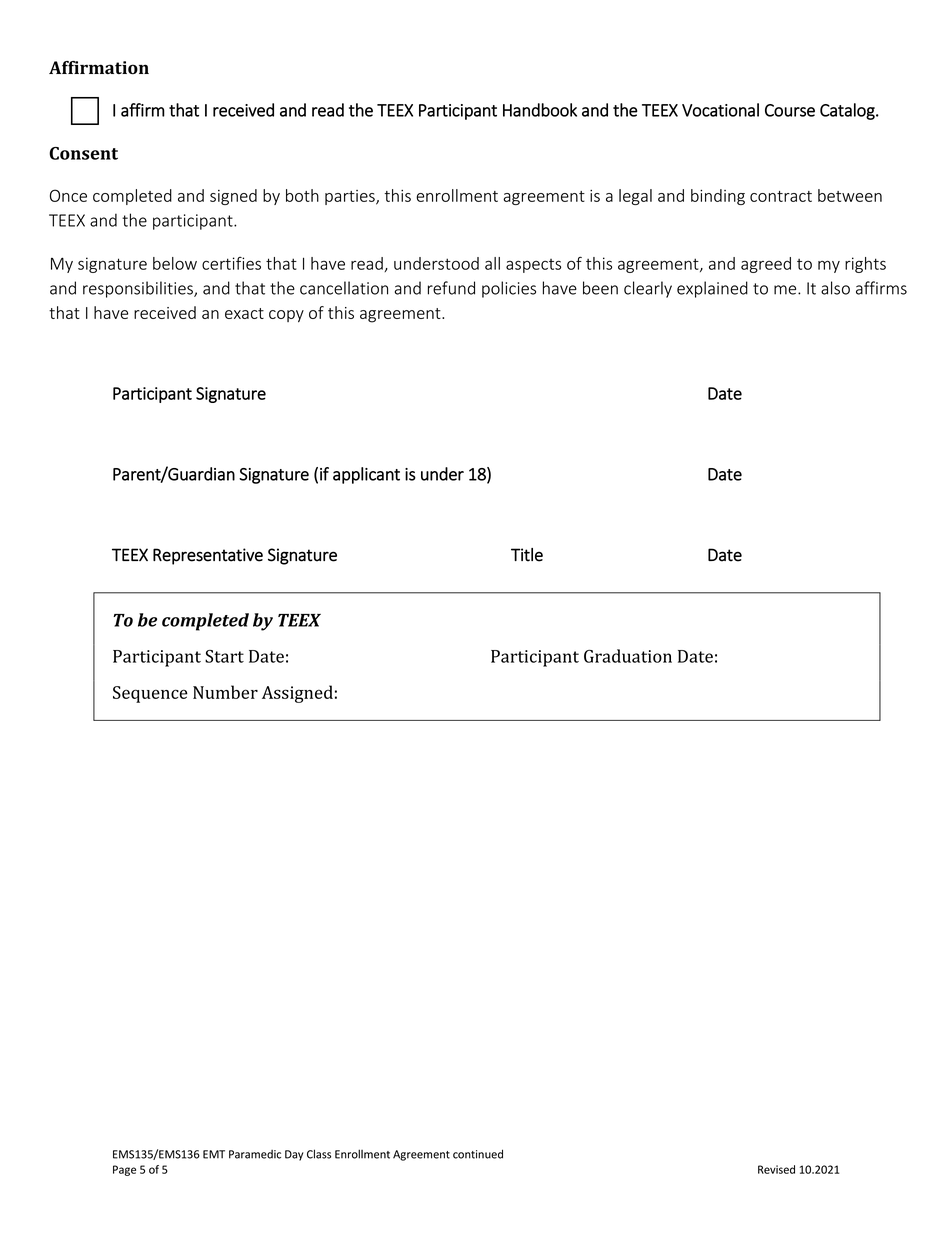 The width and height of the document is (952, 1233). Describe the element at coordinates (478, 1154) in the document. I see `continued` at that location.
